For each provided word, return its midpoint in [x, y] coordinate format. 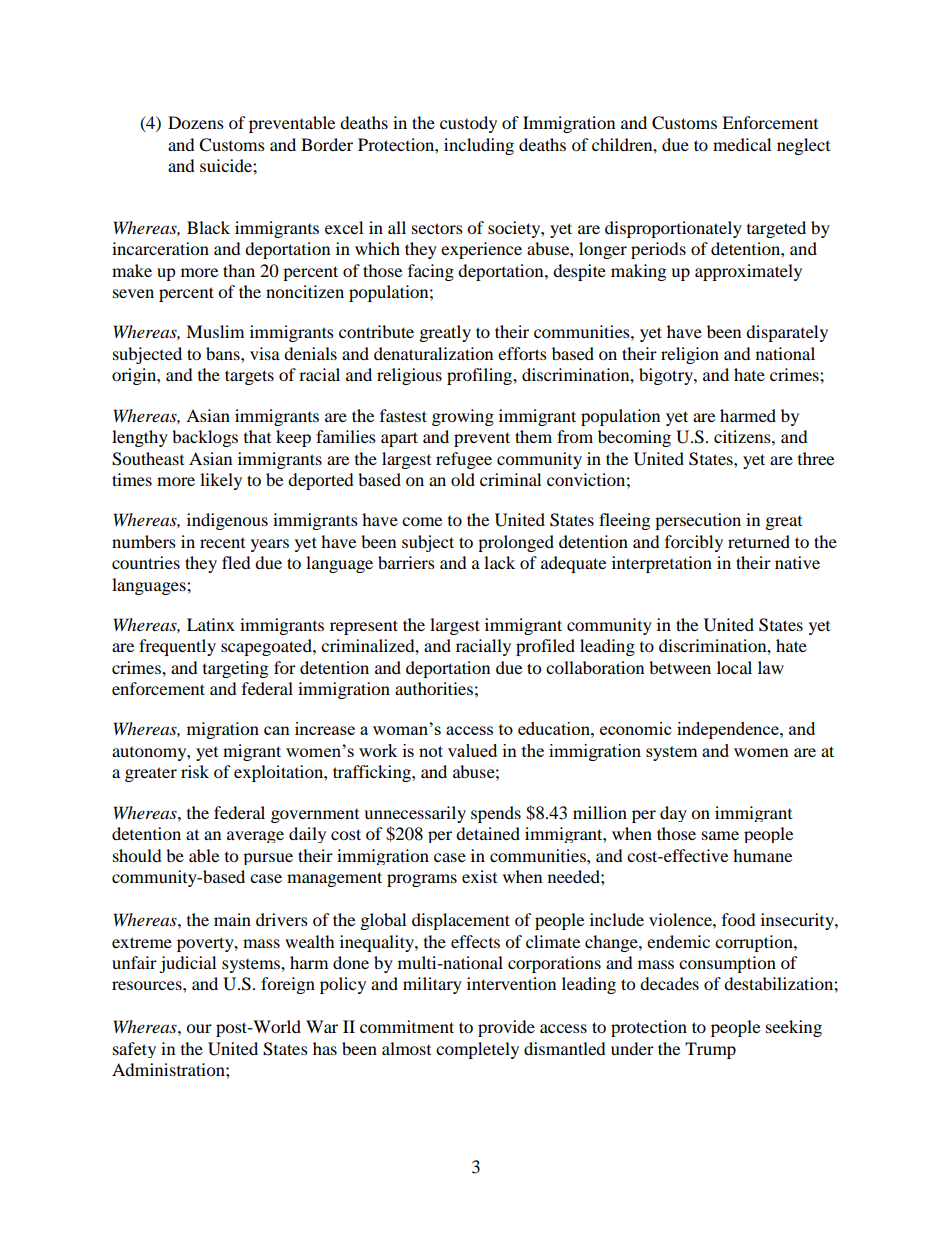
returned [759, 541]
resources [148, 985]
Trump [710, 1050]
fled [236, 562]
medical [742, 144]
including [479, 146]
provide [506, 1028]
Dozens [196, 122]
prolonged [516, 543]
